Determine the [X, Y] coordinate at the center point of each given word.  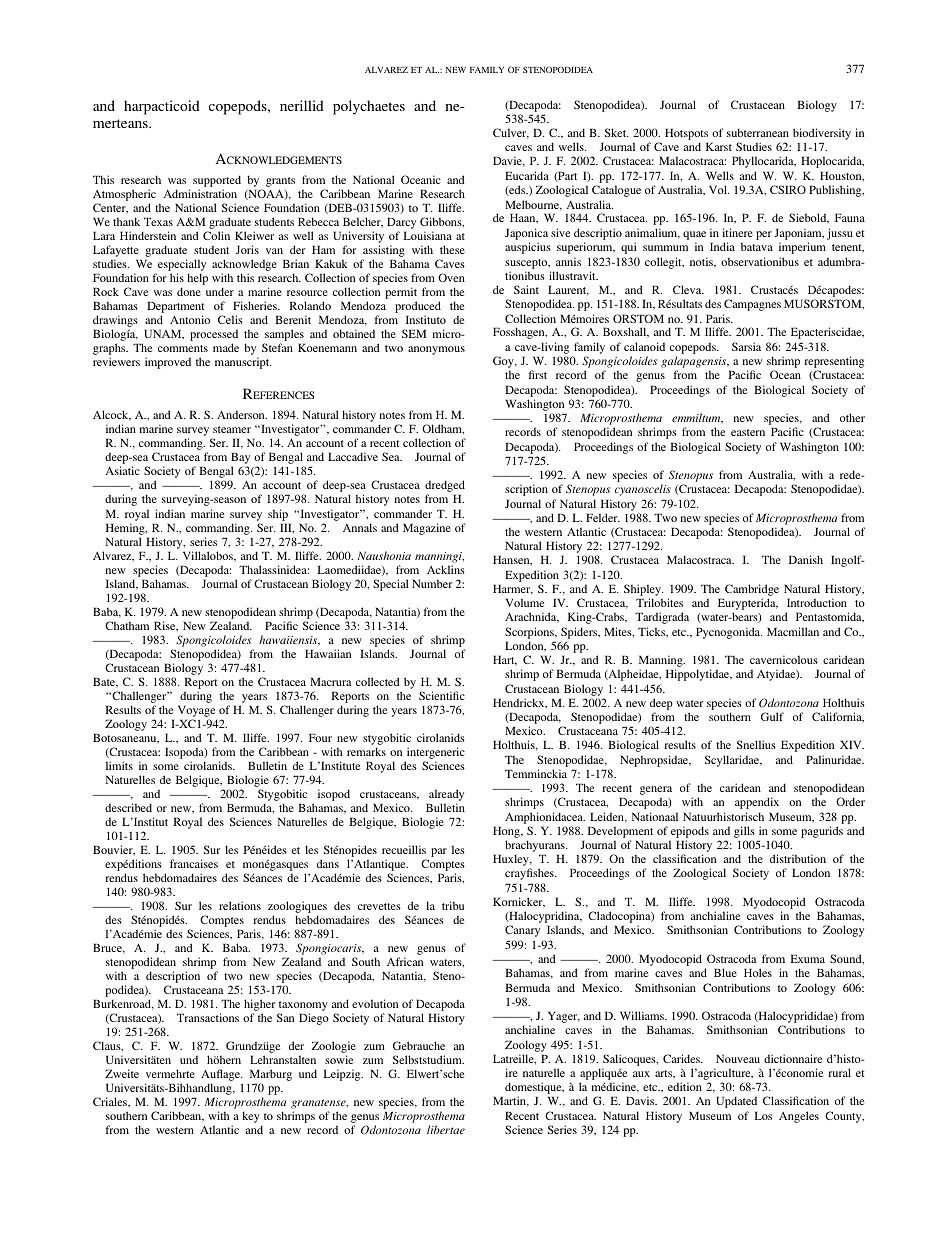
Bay [240, 459]
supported [217, 182]
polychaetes [369, 107]
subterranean [758, 132]
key [252, 1118]
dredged [445, 487]
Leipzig [343, 1075]
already [446, 795]
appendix [757, 803]
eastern [748, 432]
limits [119, 765]
